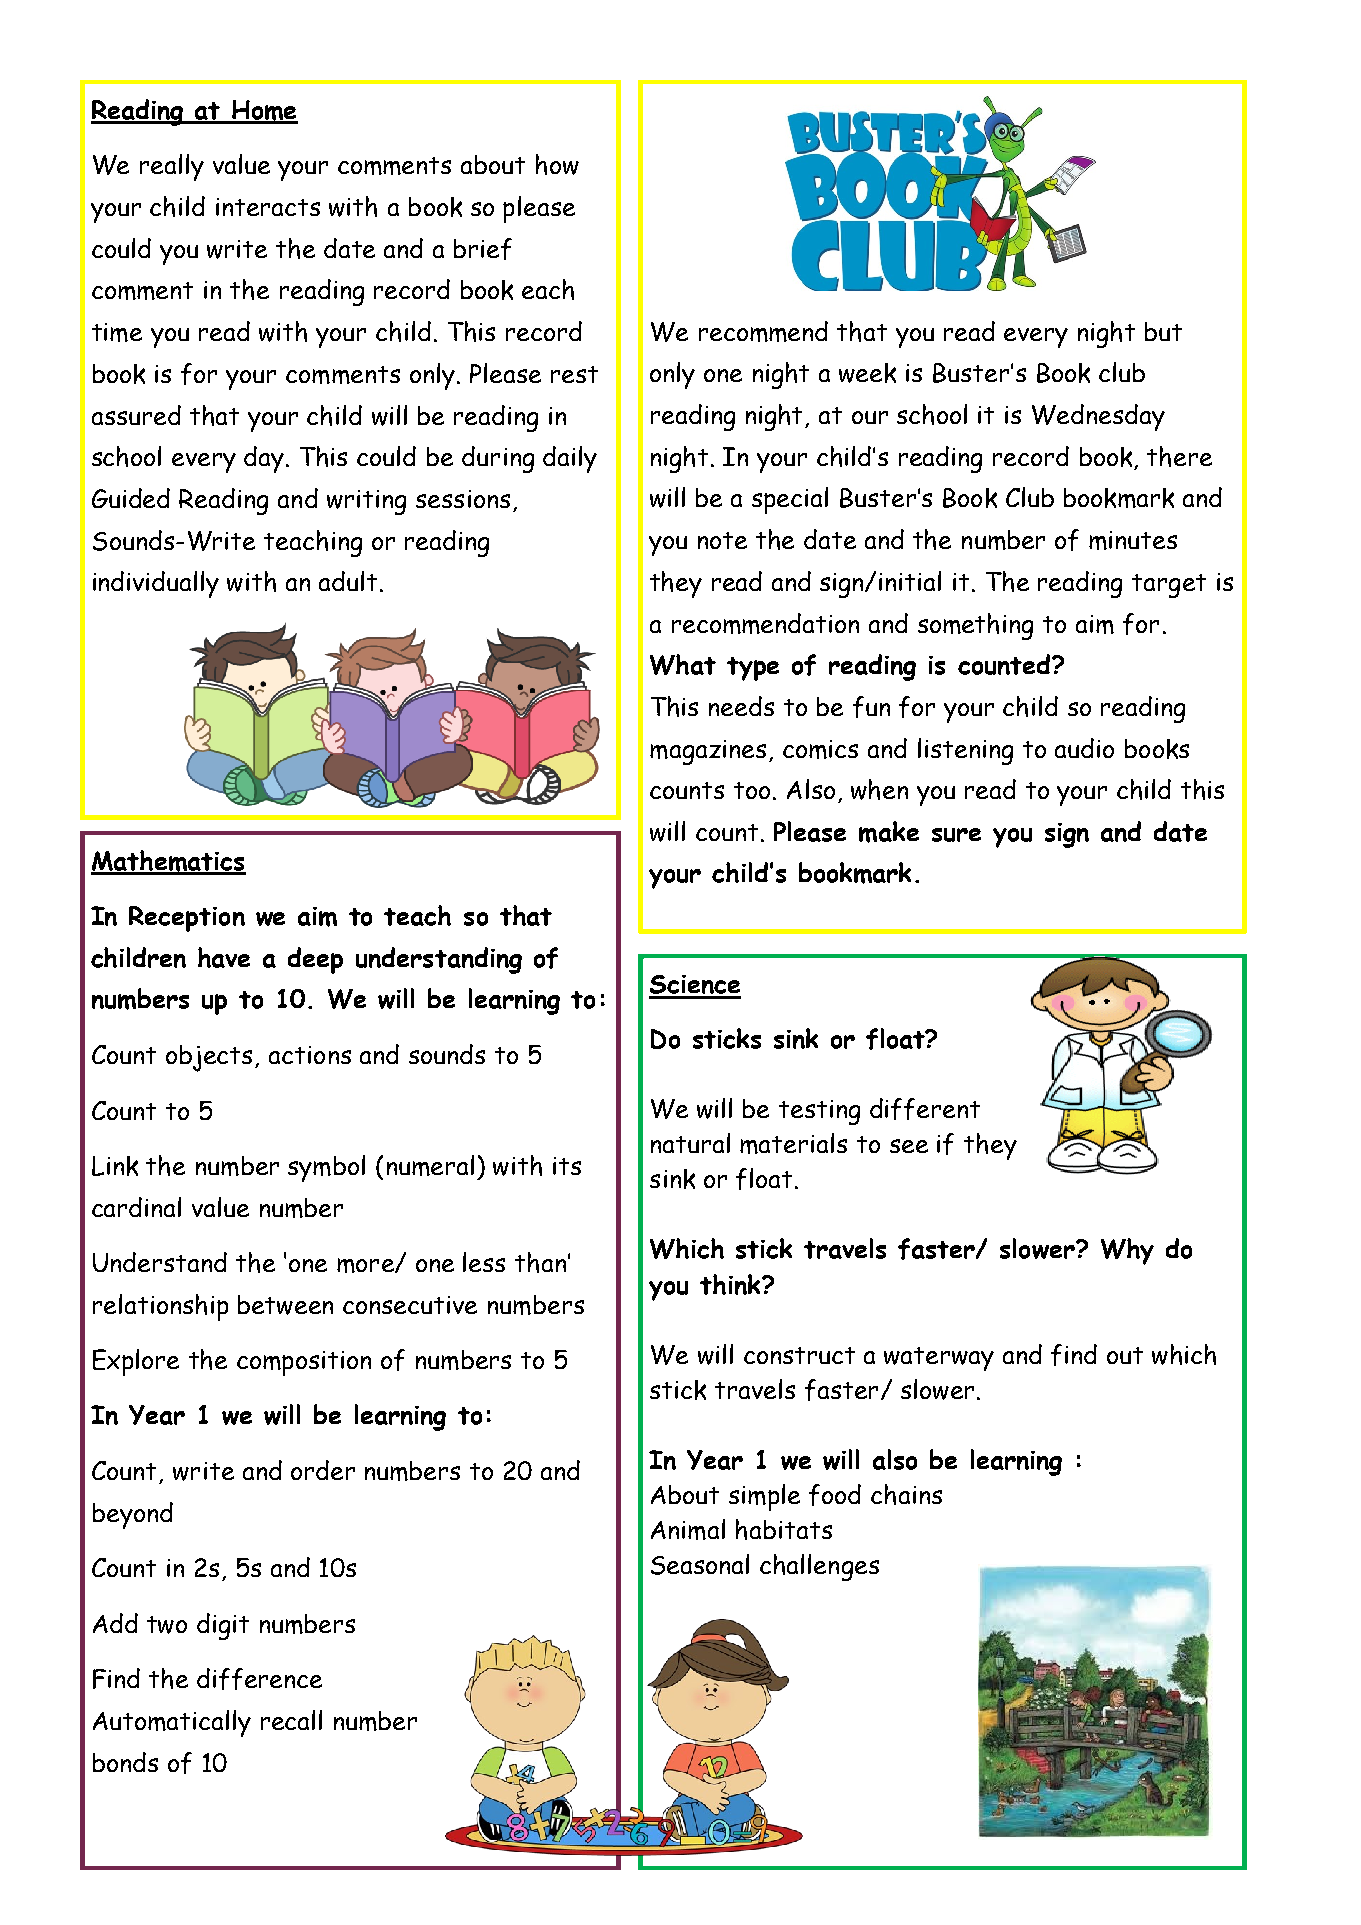 The width and height of the page is (1361, 1925). Describe the element at coordinates (1133, 540) in the page. I see `minutes` at that location.
